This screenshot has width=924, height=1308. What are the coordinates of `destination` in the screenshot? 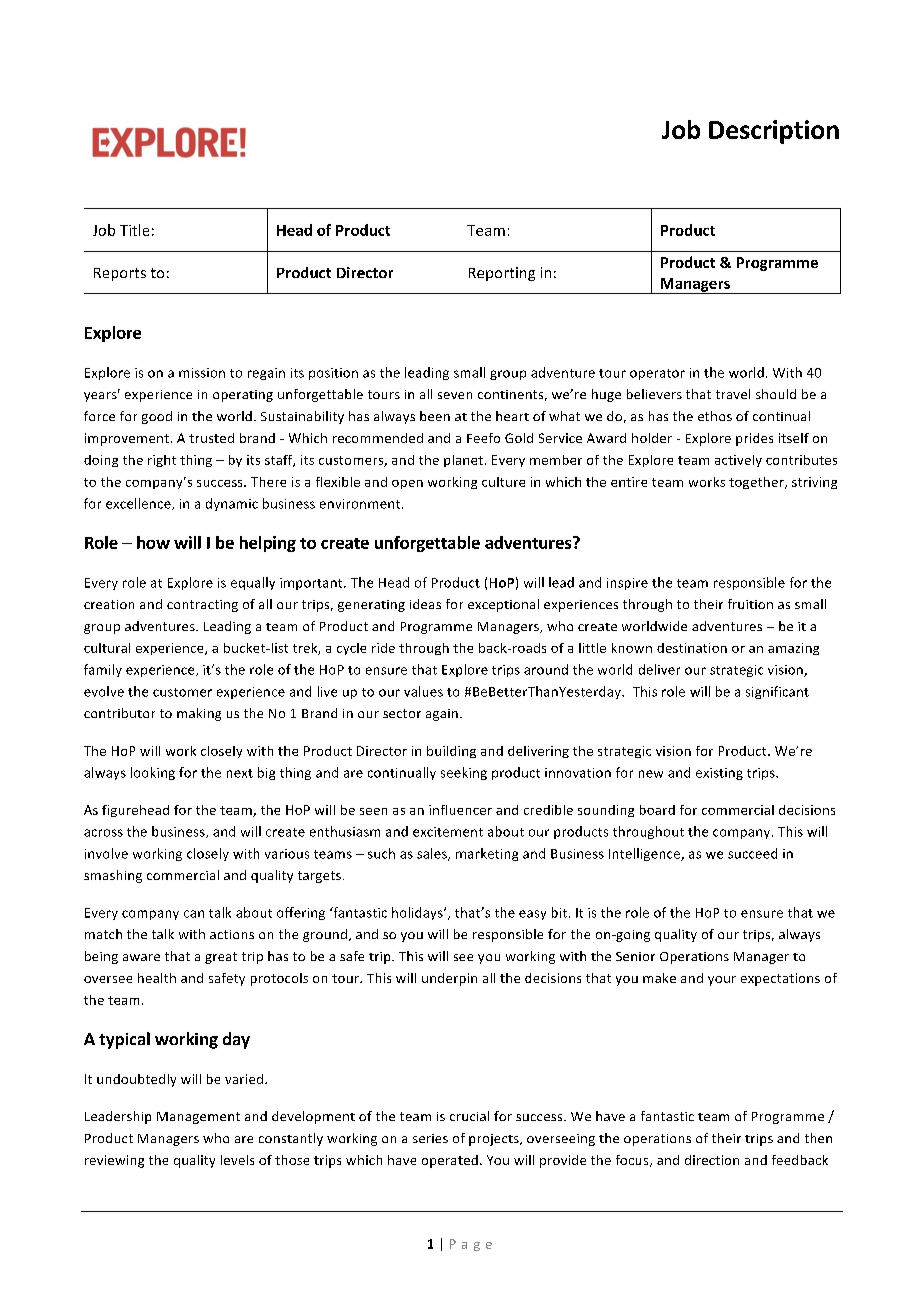 It's located at (692, 648).
